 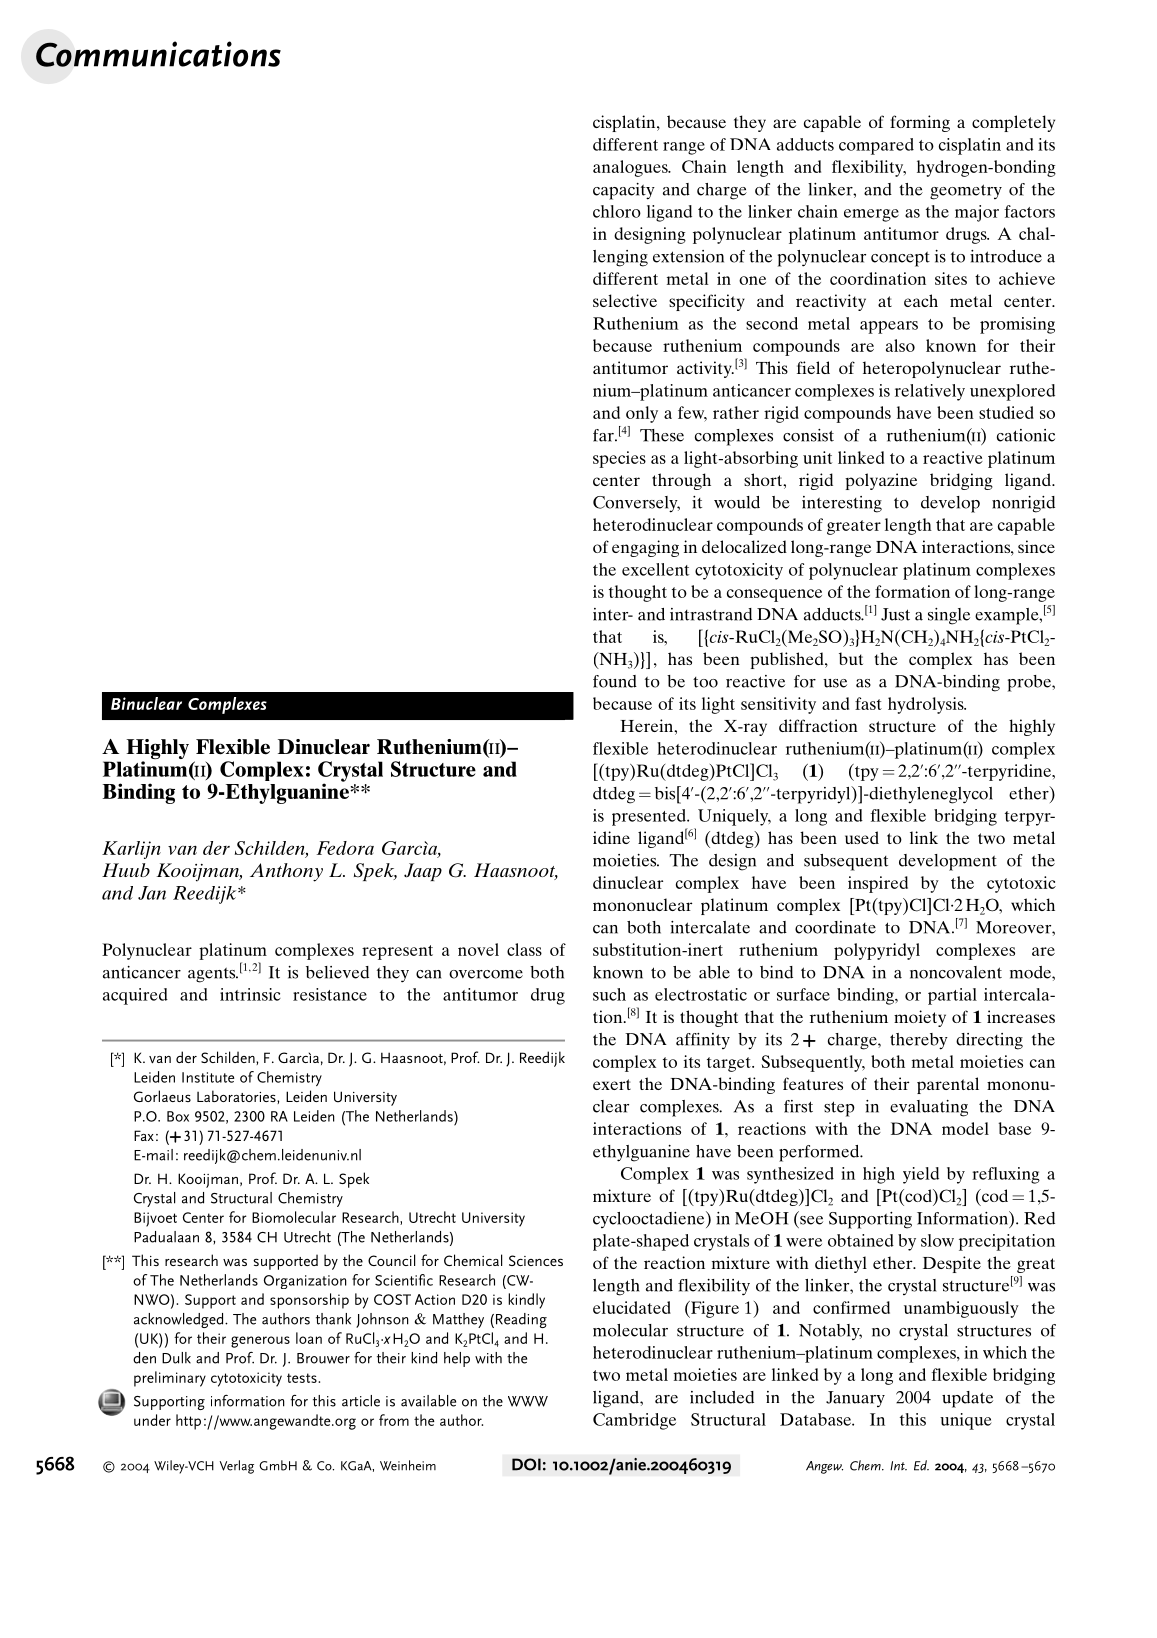 What do you see at coordinates (617, 211) in the screenshot?
I see `chloro` at bounding box center [617, 211].
